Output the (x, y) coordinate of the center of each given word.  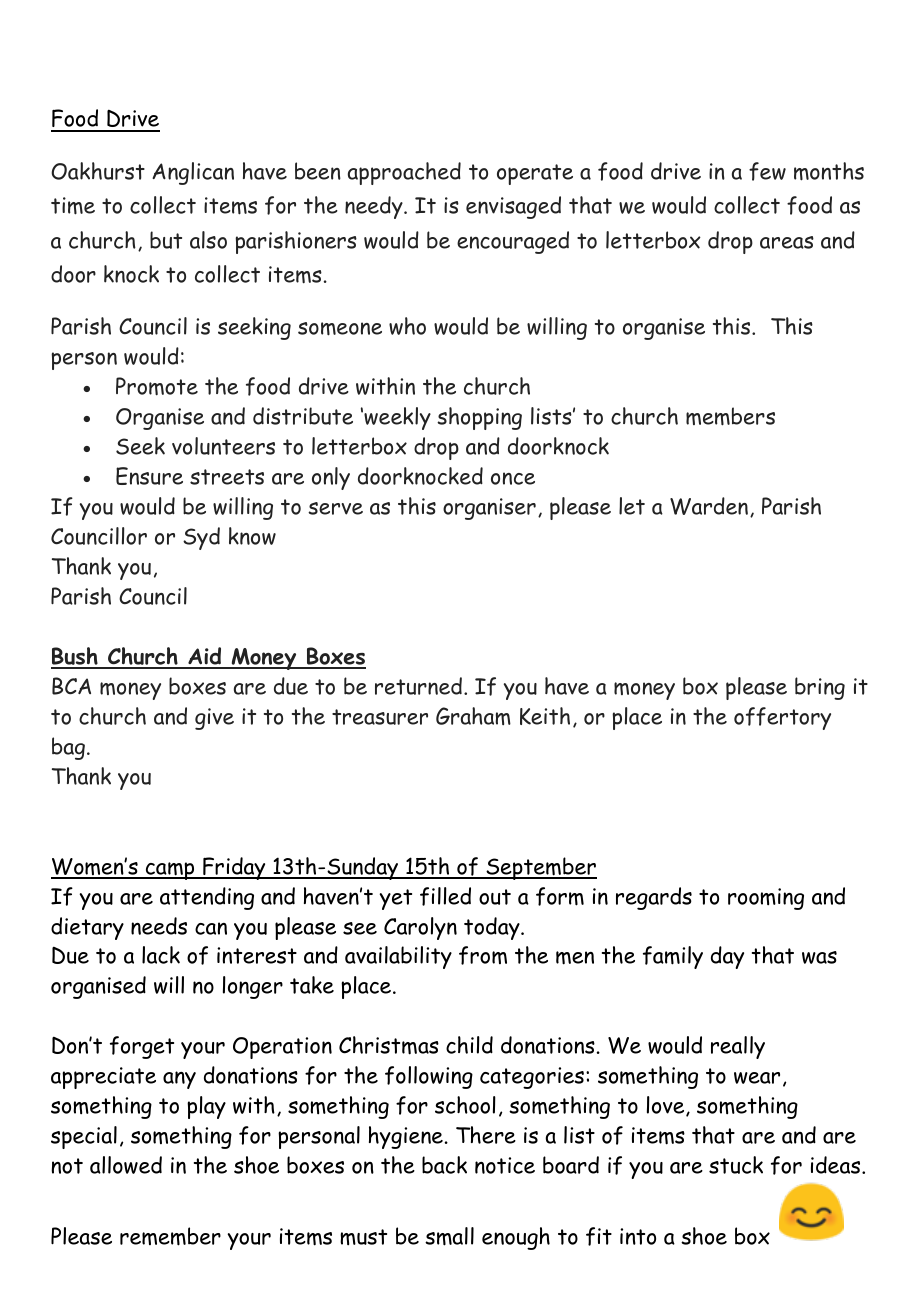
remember (170, 1236)
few (767, 171)
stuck (736, 1165)
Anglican (193, 173)
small (449, 1236)
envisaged (513, 207)
